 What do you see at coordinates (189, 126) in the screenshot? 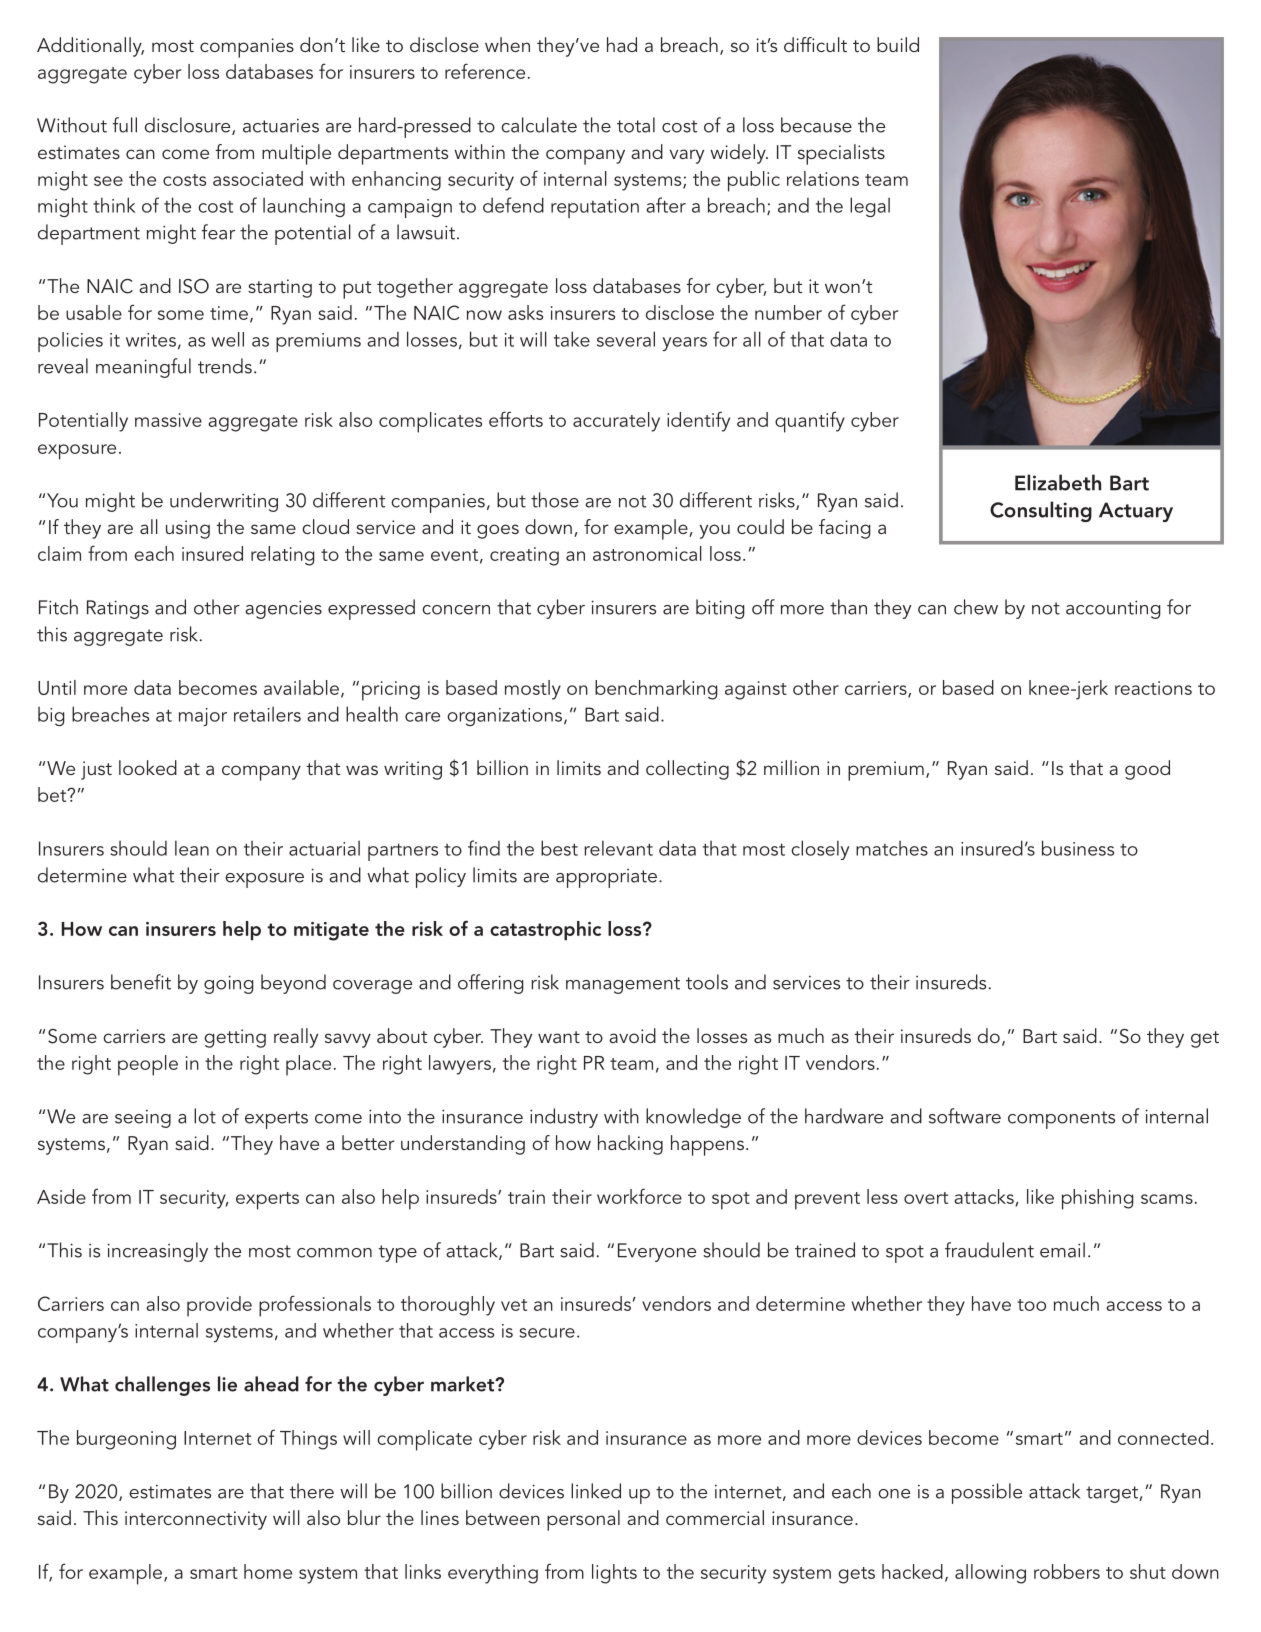
I see `disclosure` at bounding box center [189, 126].
